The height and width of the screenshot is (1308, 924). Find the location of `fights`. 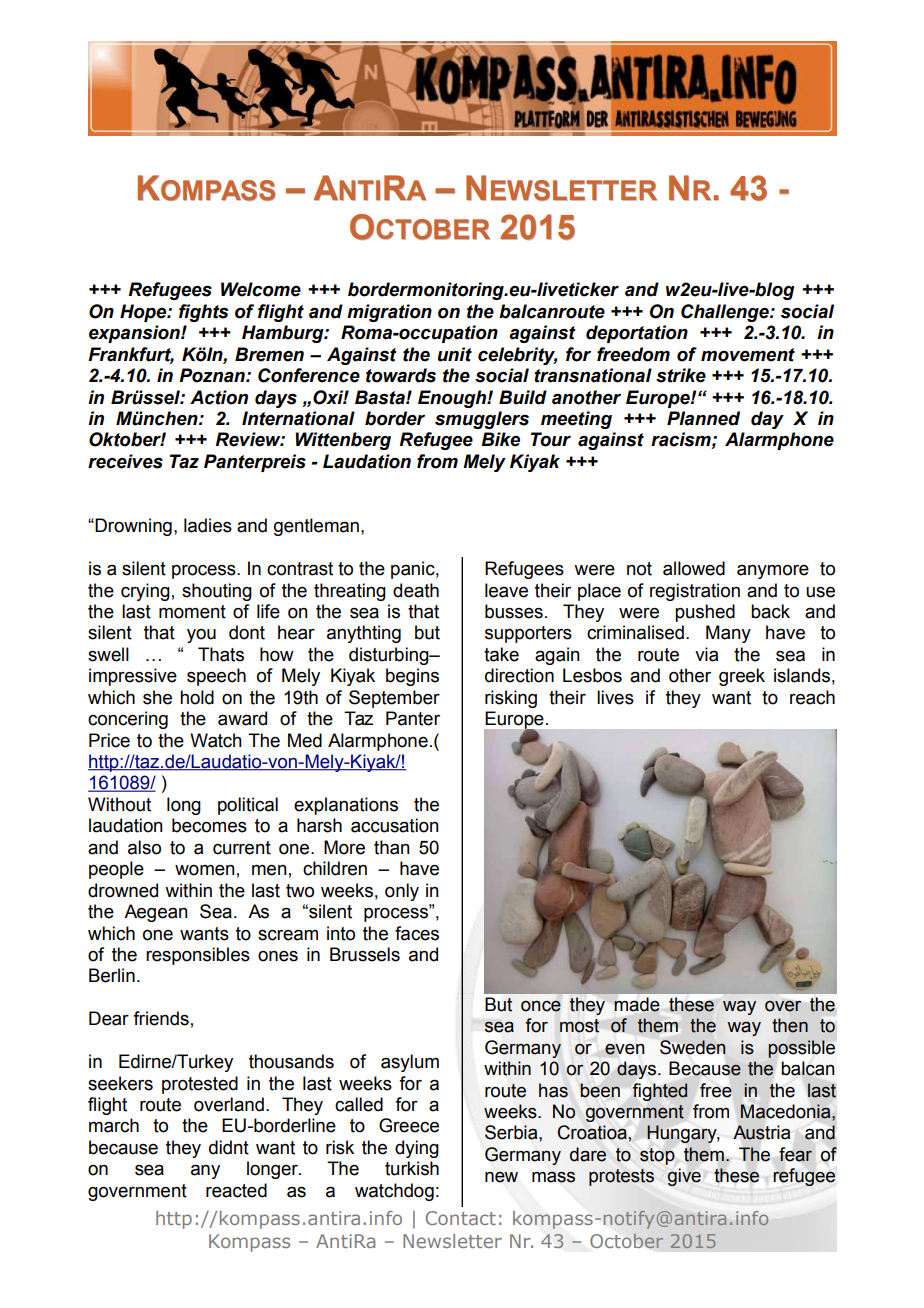

fights is located at coordinates (203, 313).
